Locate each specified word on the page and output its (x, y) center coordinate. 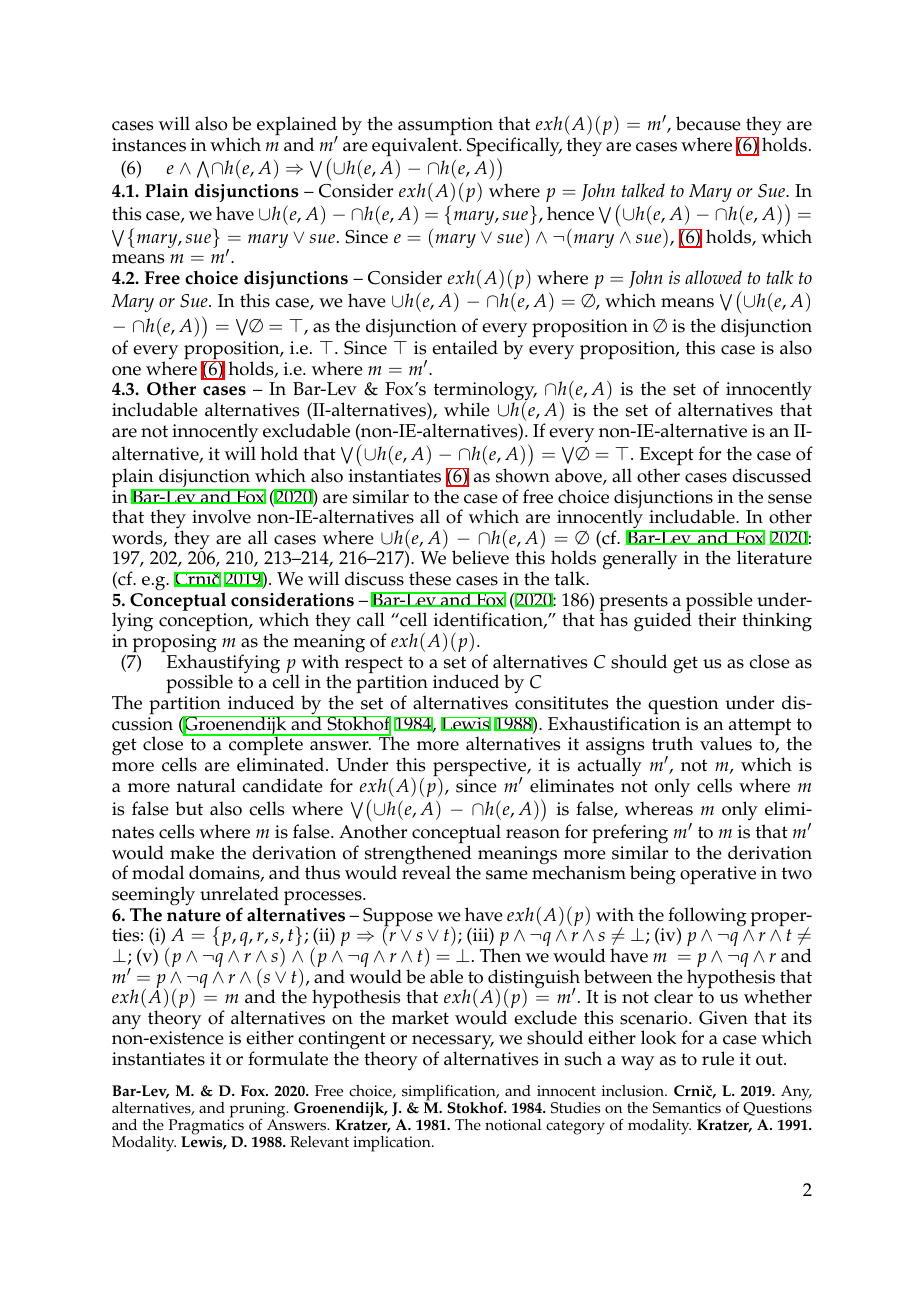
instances (149, 145)
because (708, 123)
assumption (445, 127)
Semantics (687, 1108)
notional (513, 1125)
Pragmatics (206, 1128)
